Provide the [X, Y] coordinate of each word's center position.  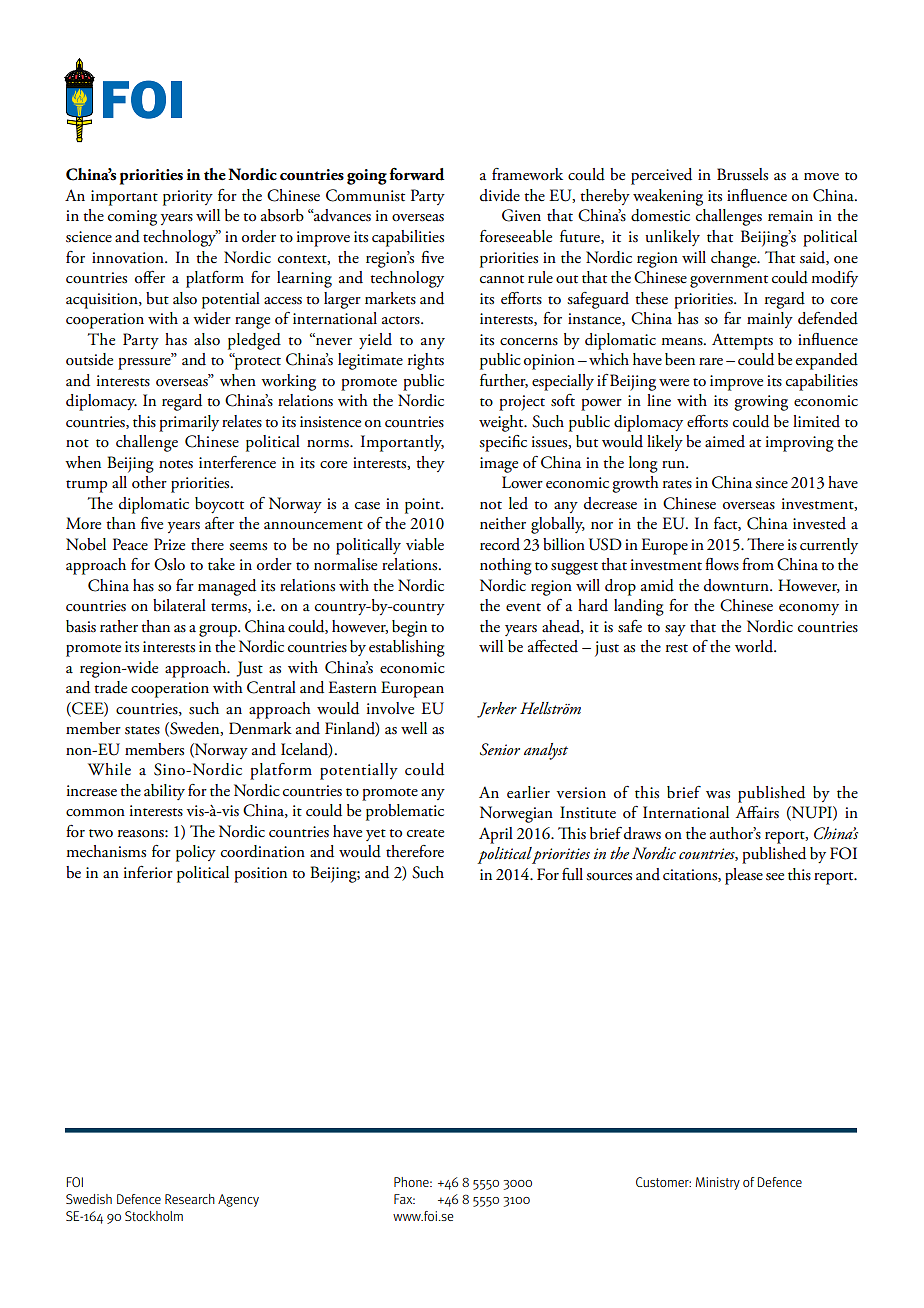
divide [500, 195]
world [755, 646]
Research [190, 1199]
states [142, 730]
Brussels [742, 174]
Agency [238, 1200]
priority [188, 198]
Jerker [497, 710]
